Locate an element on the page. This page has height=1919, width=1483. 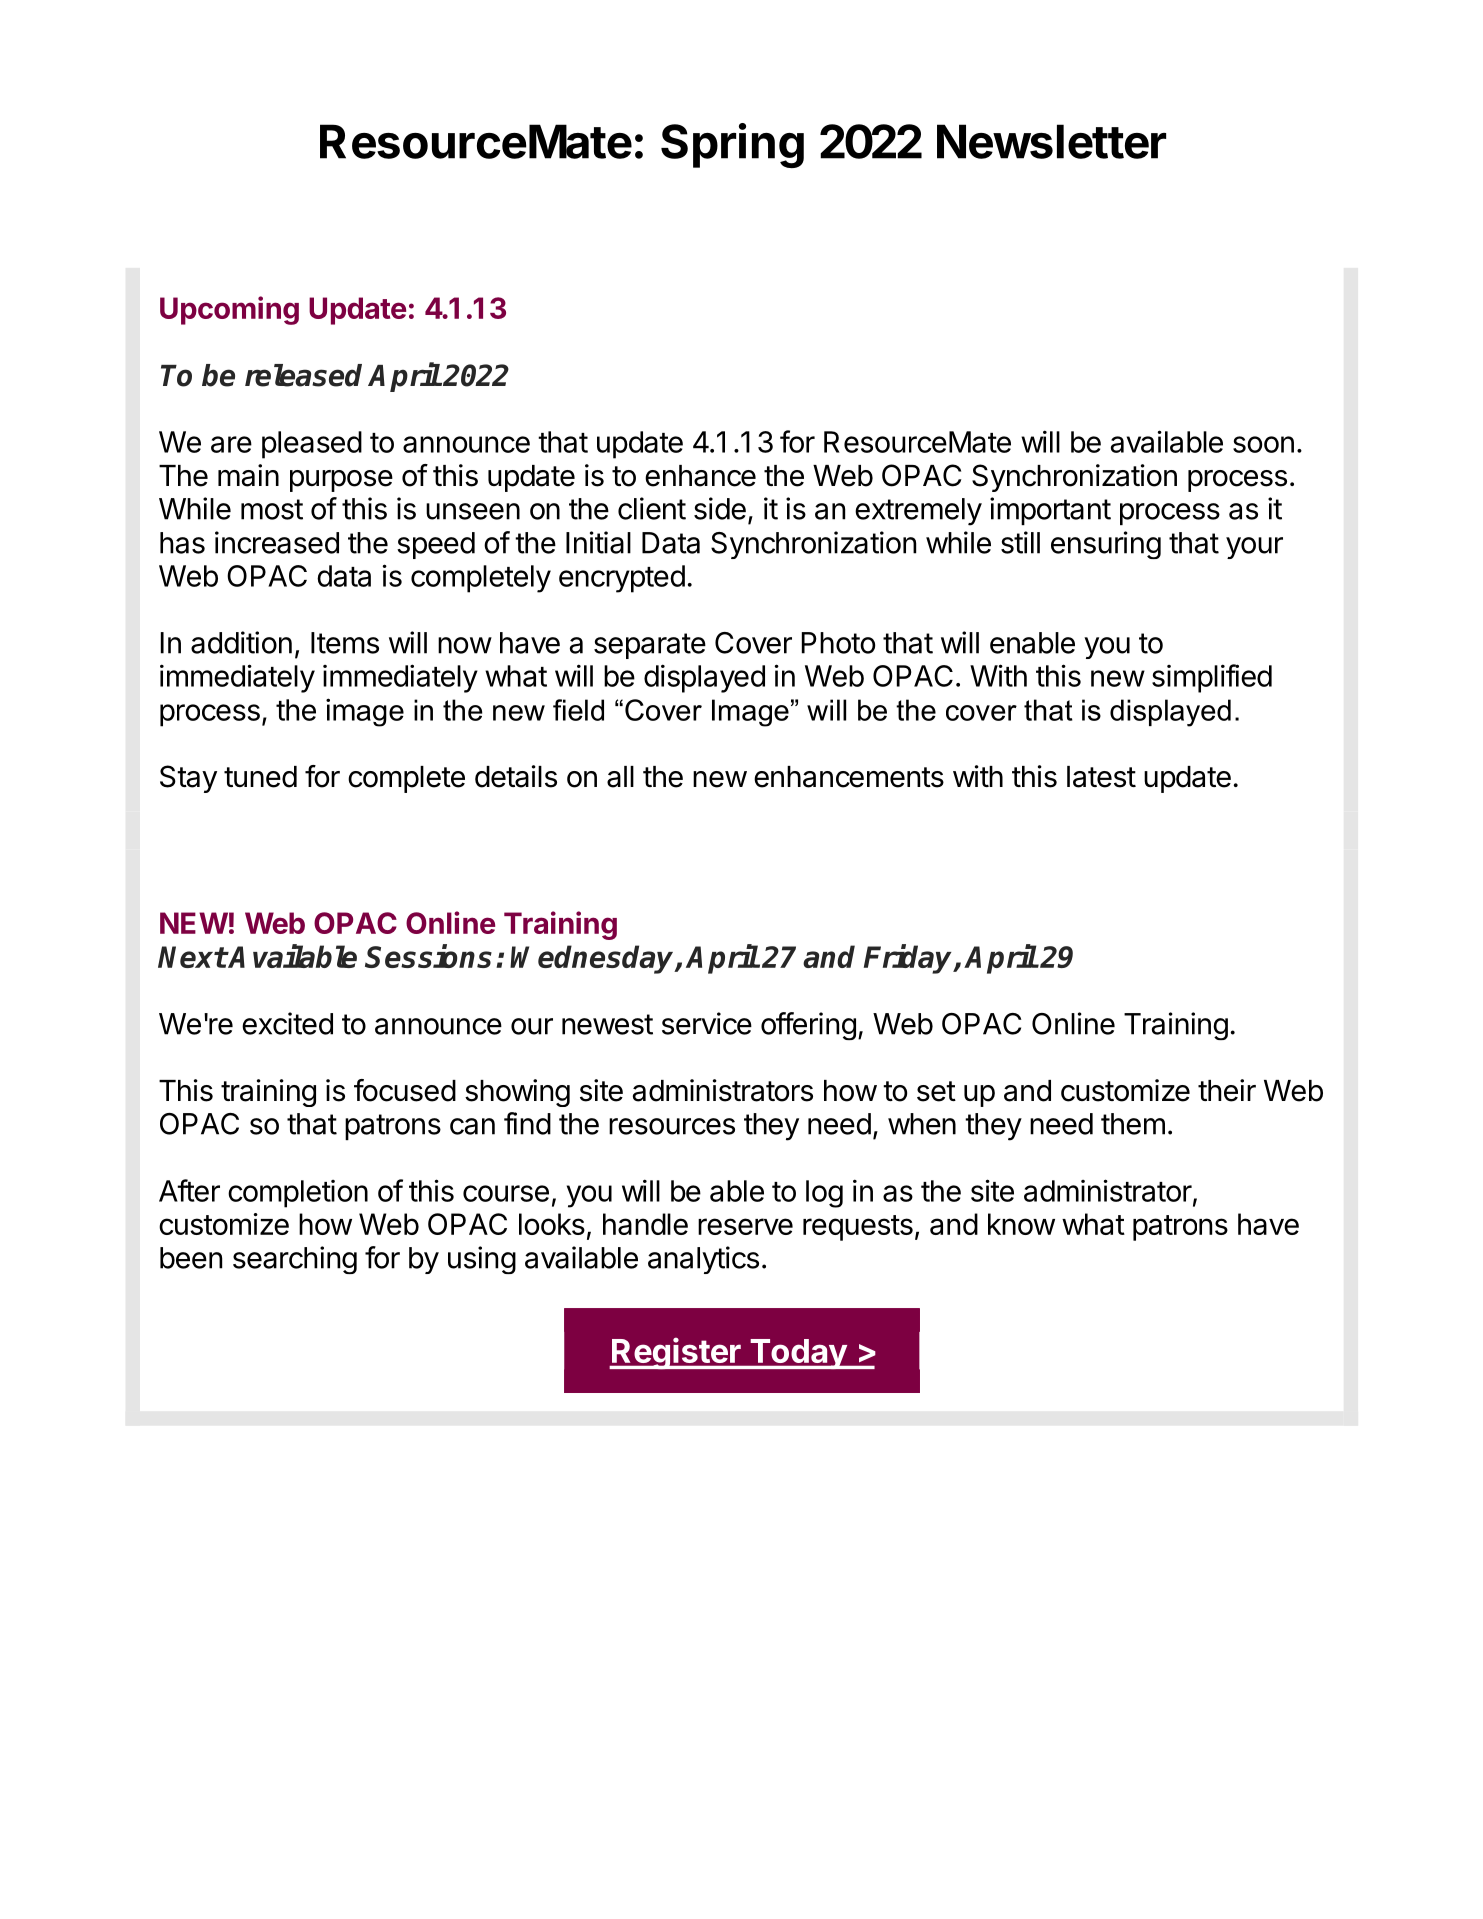
Newsletter is located at coordinates (1051, 141).
